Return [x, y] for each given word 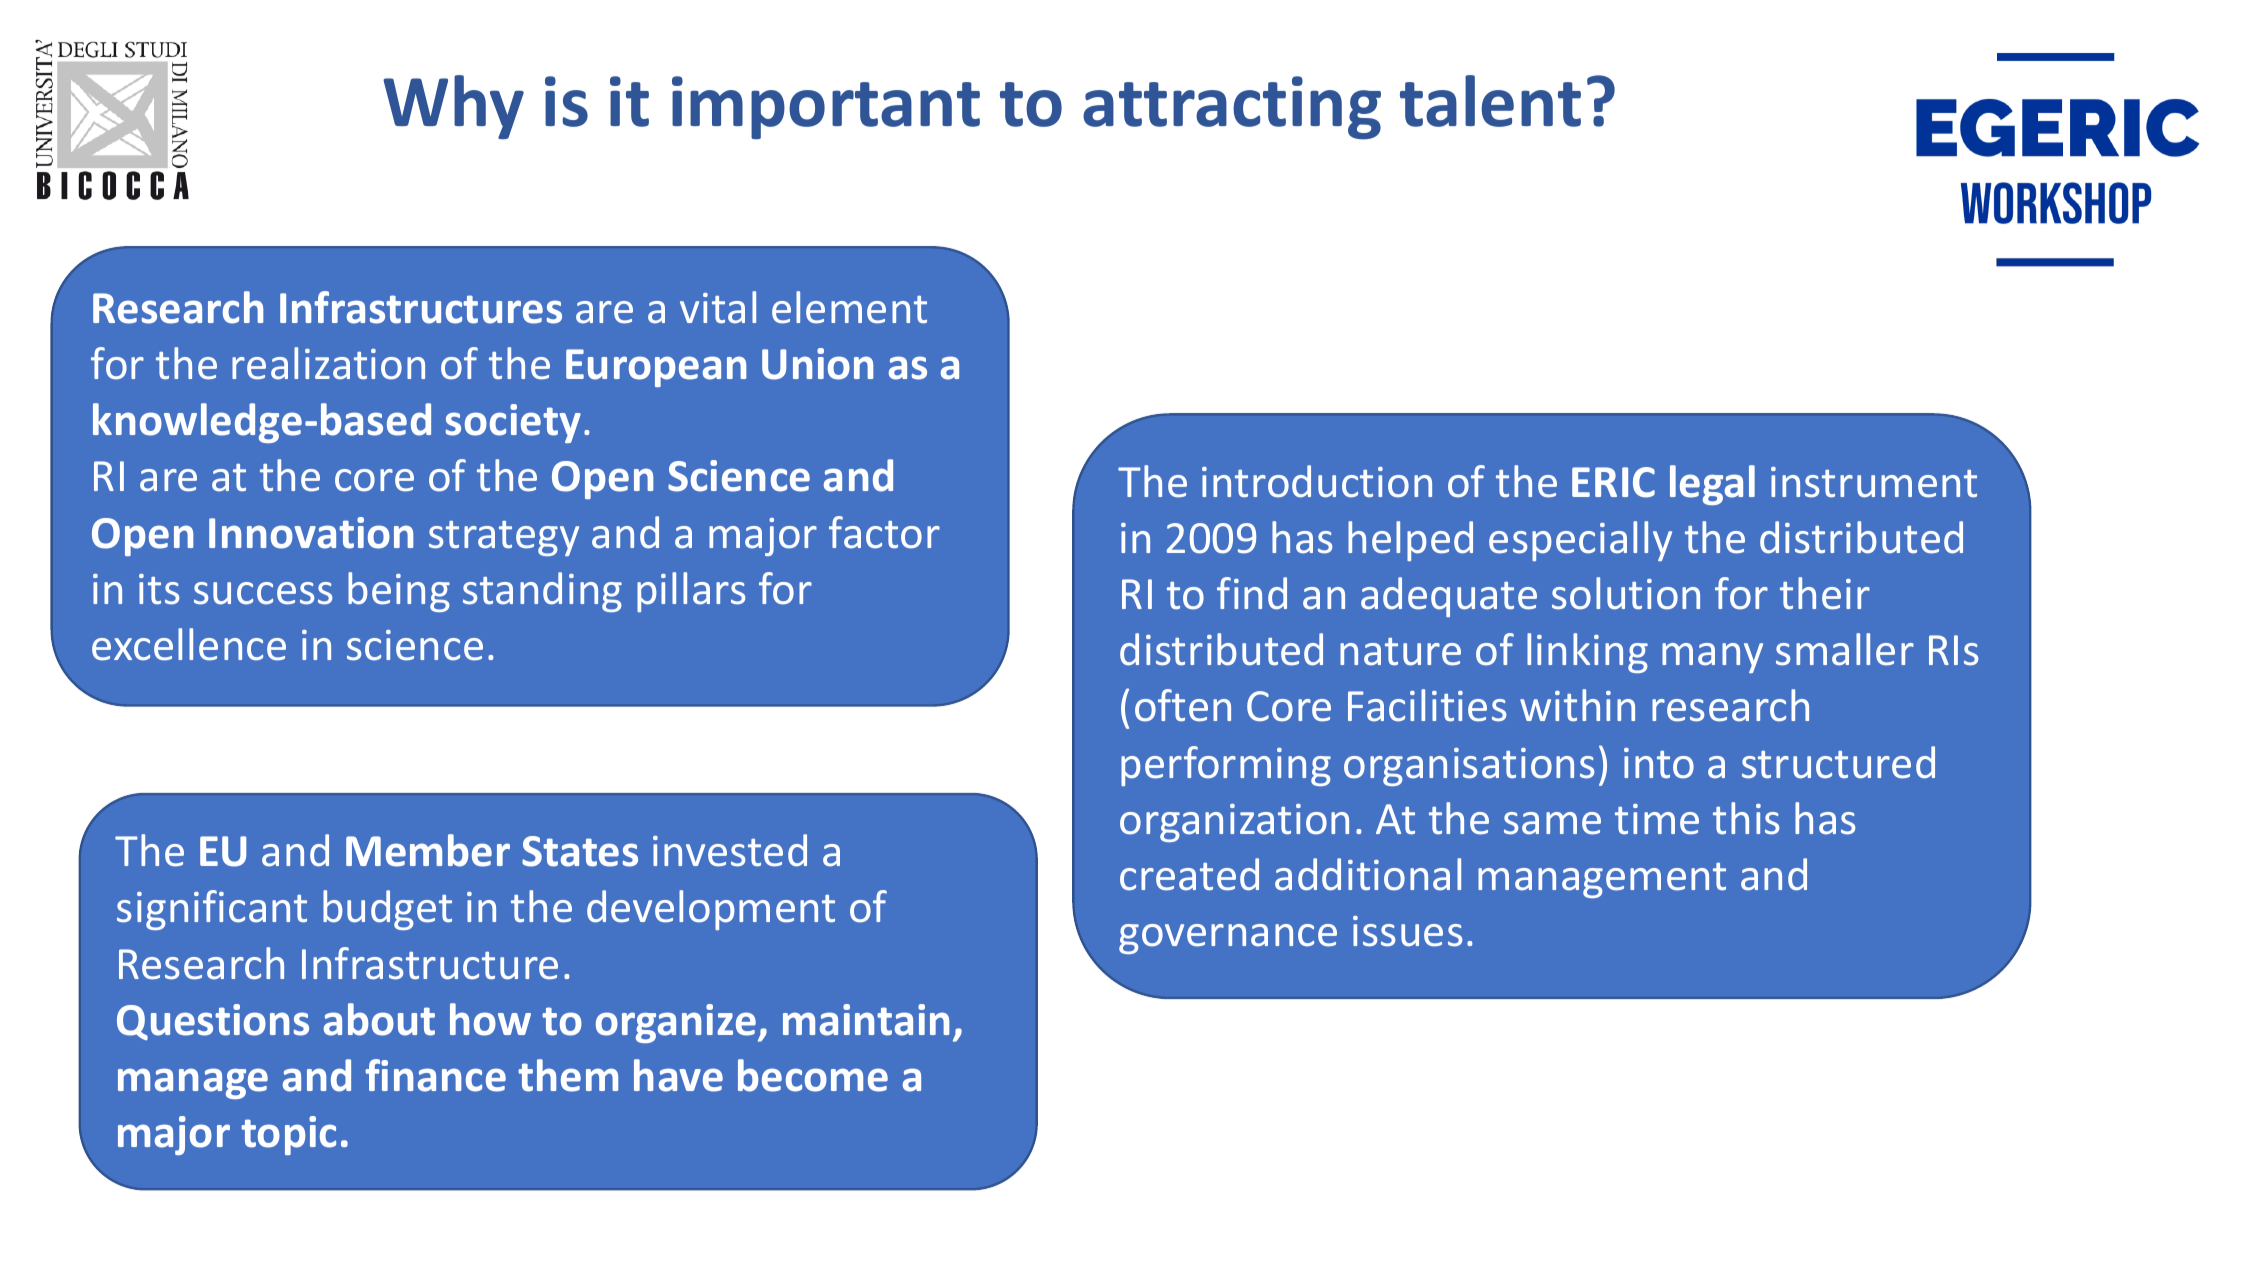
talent [1490, 101]
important [826, 107]
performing [1226, 766]
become [813, 1075]
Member [428, 850]
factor [884, 532]
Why [453, 107]
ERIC [1613, 482]
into [1659, 763]
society [513, 423]
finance [435, 1075]
